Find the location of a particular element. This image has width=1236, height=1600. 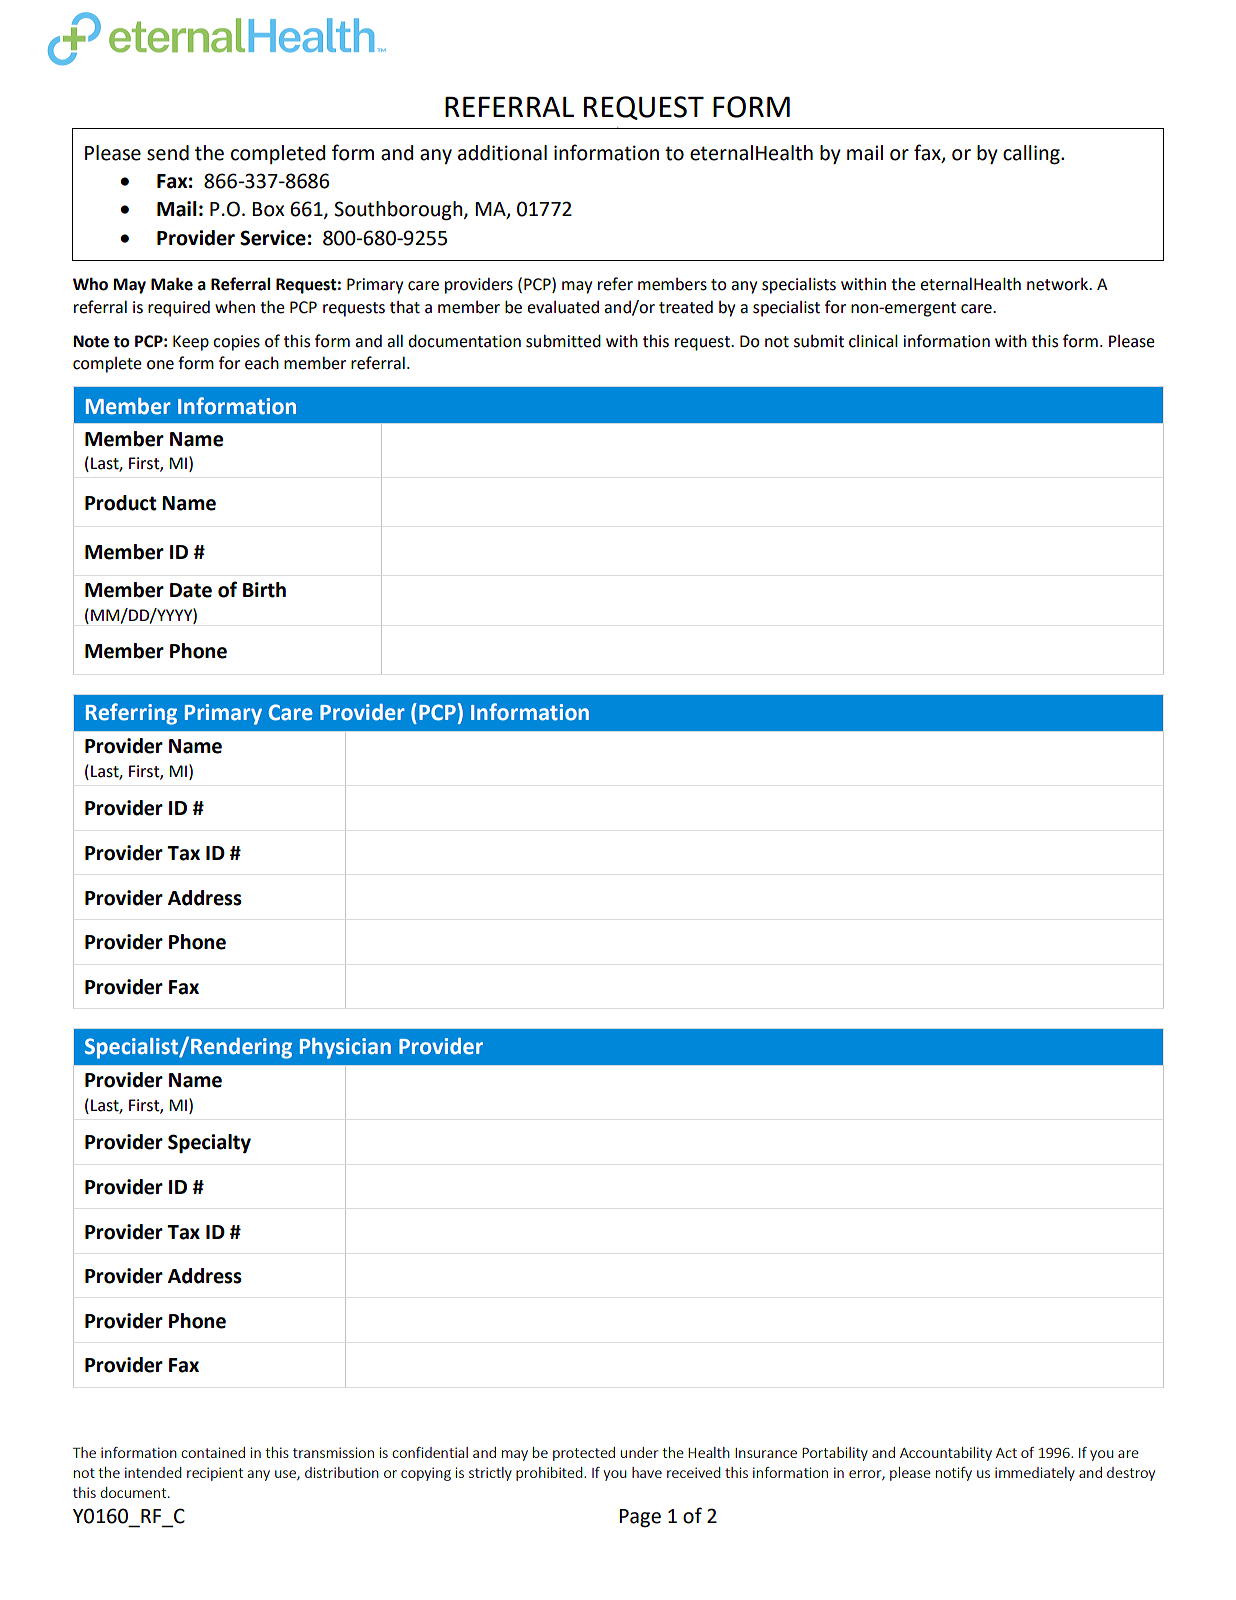

Physician is located at coordinates (345, 1048).
